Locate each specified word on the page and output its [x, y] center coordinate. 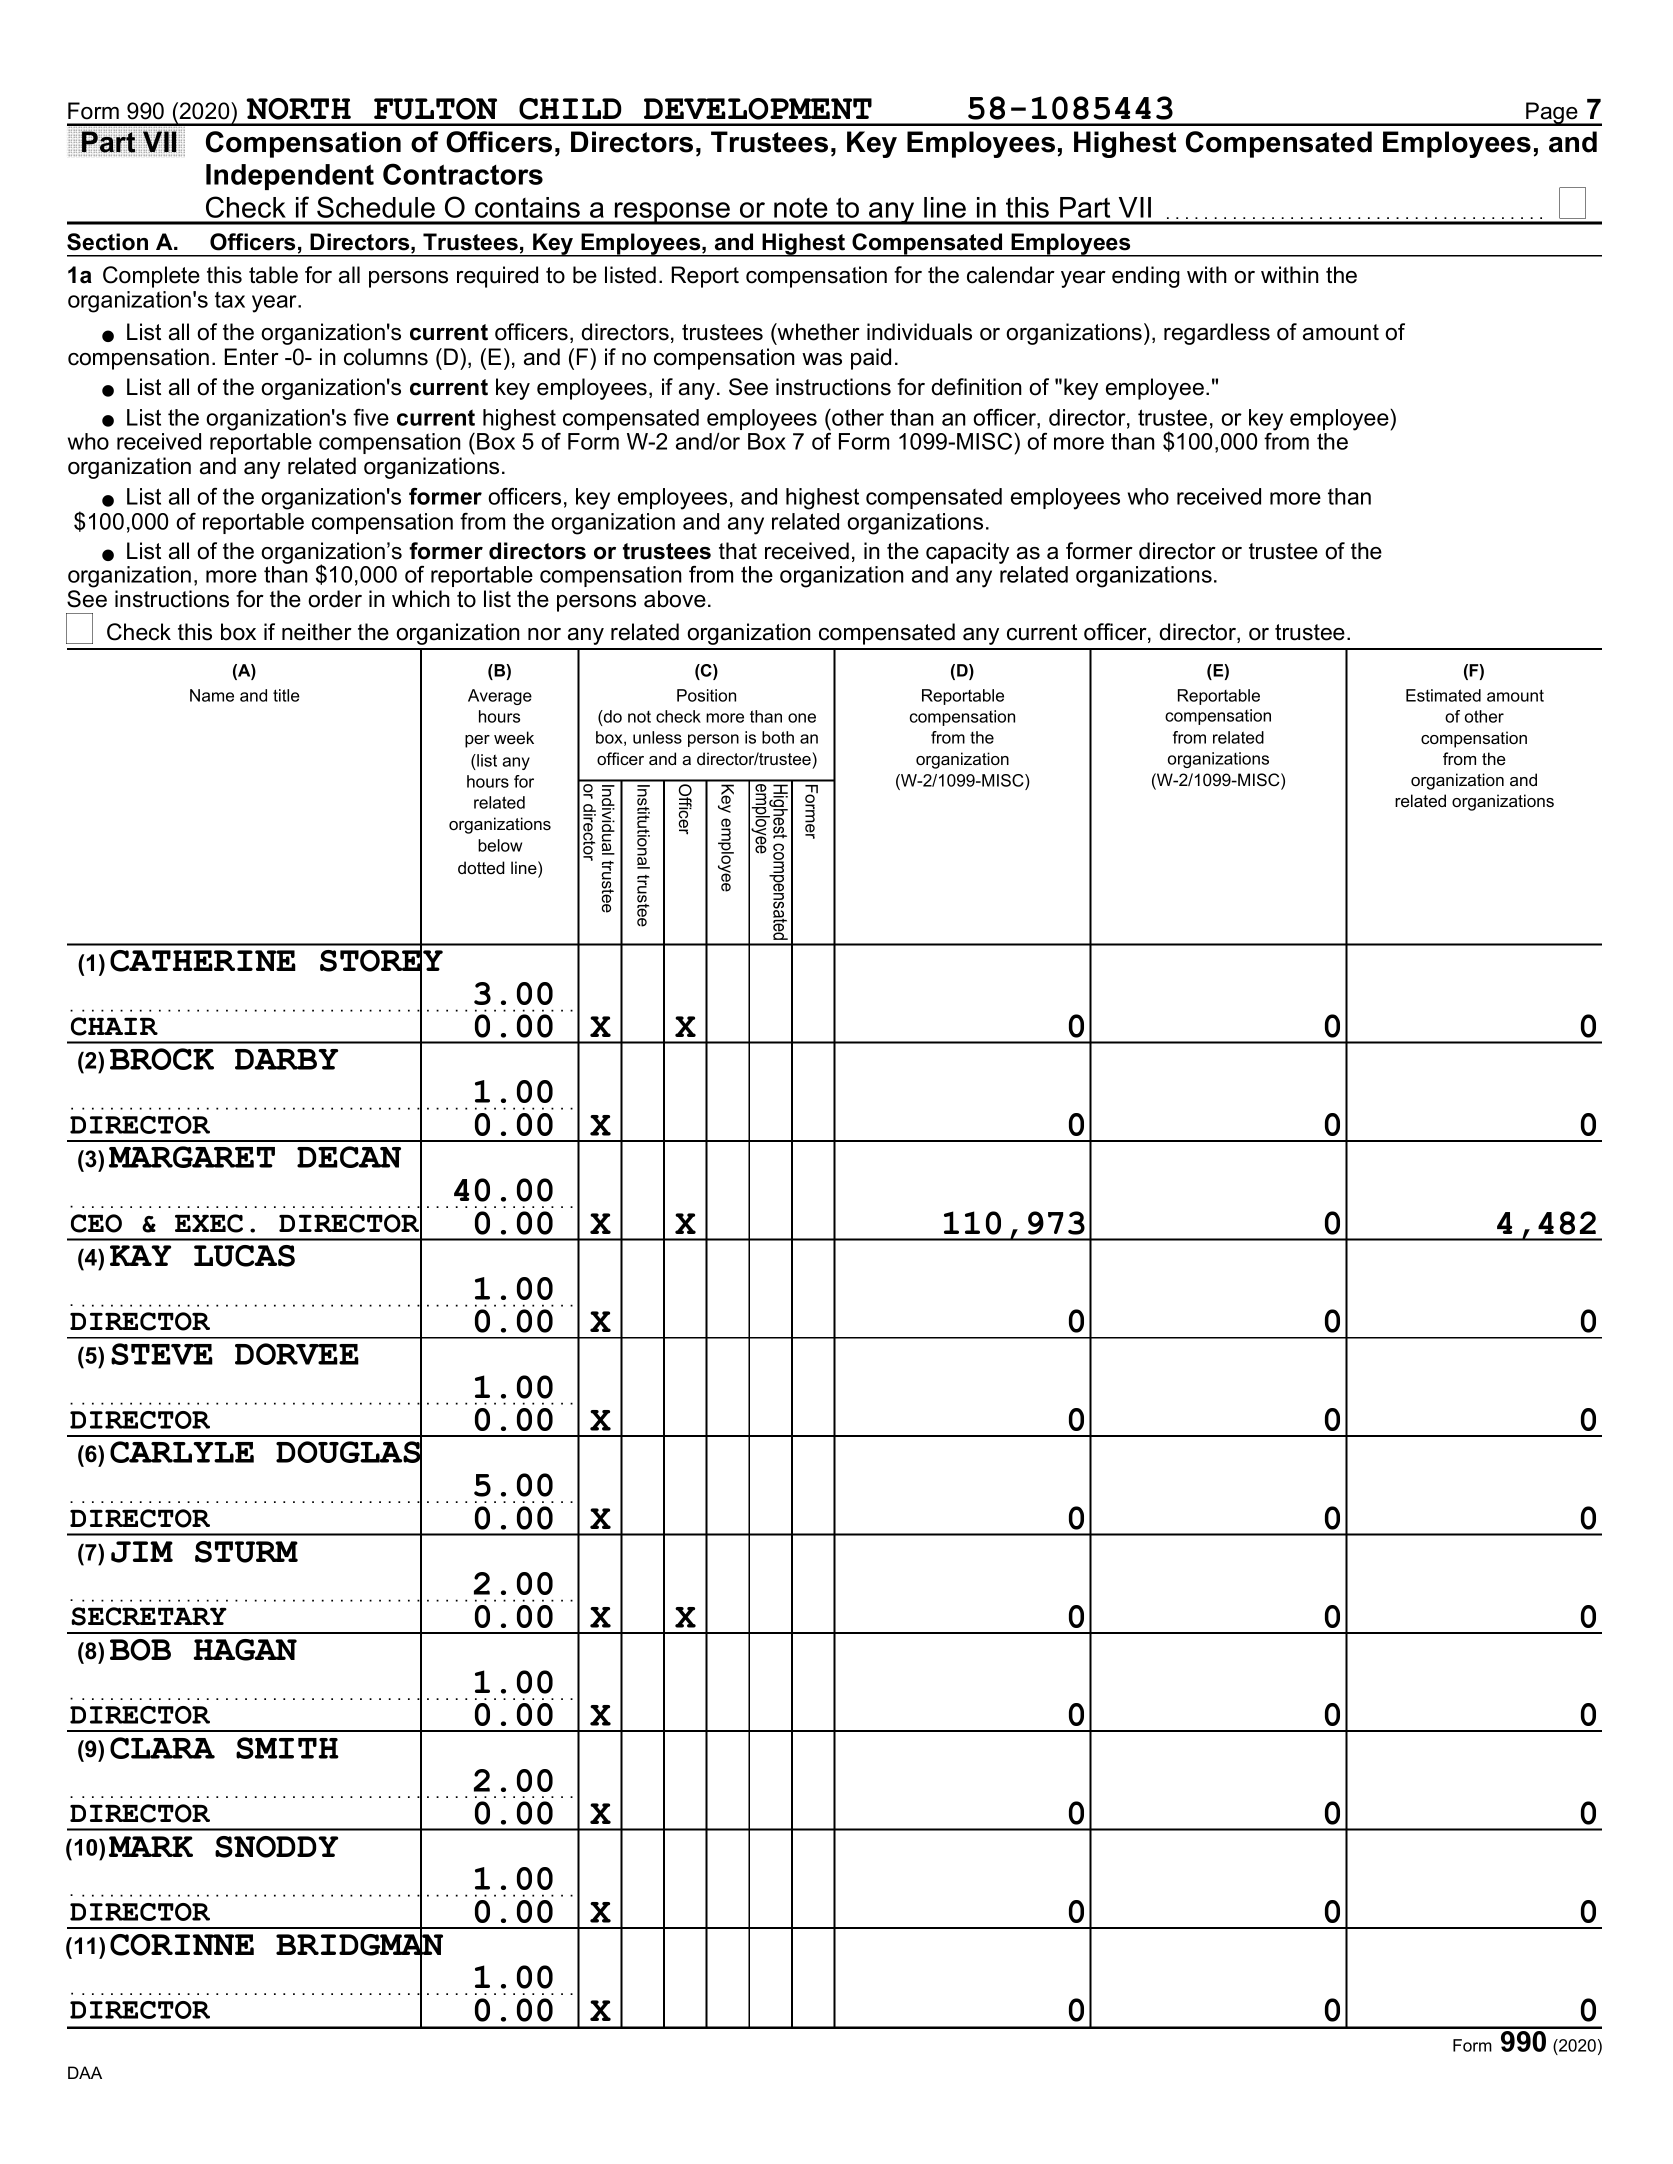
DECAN [349, 1157]
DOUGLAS [349, 1452]
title [286, 695]
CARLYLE [182, 1452]
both [778, 737]
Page [1552, 114]
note [801, 208]
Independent [290, 177]
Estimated [1443, 695]
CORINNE [182, 1945]
